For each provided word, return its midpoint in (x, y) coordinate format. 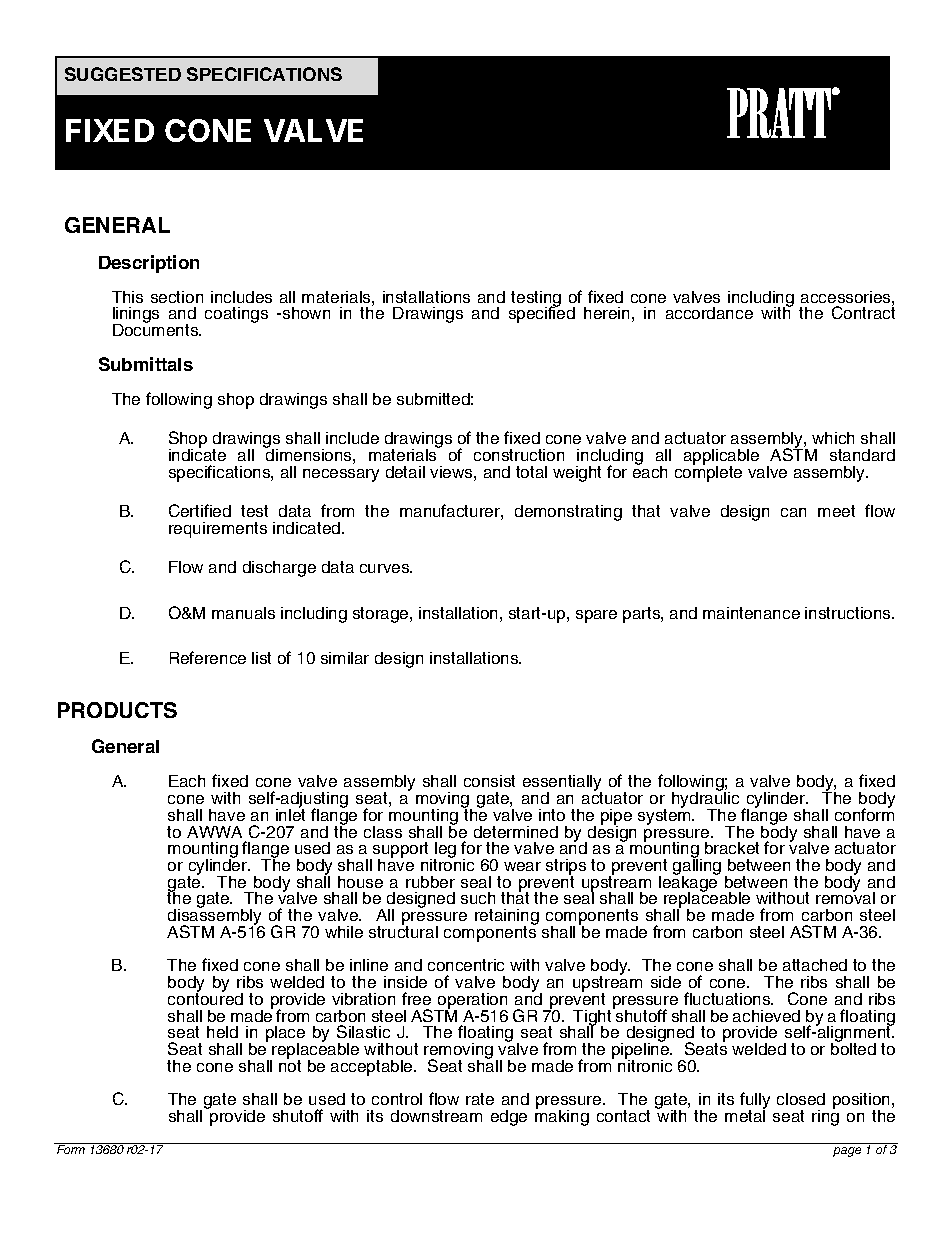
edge (509, 1118)
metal (745, 1115)
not (290, 1065)
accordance (709, 313)
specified (542, 314)
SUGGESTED (123, 74)
